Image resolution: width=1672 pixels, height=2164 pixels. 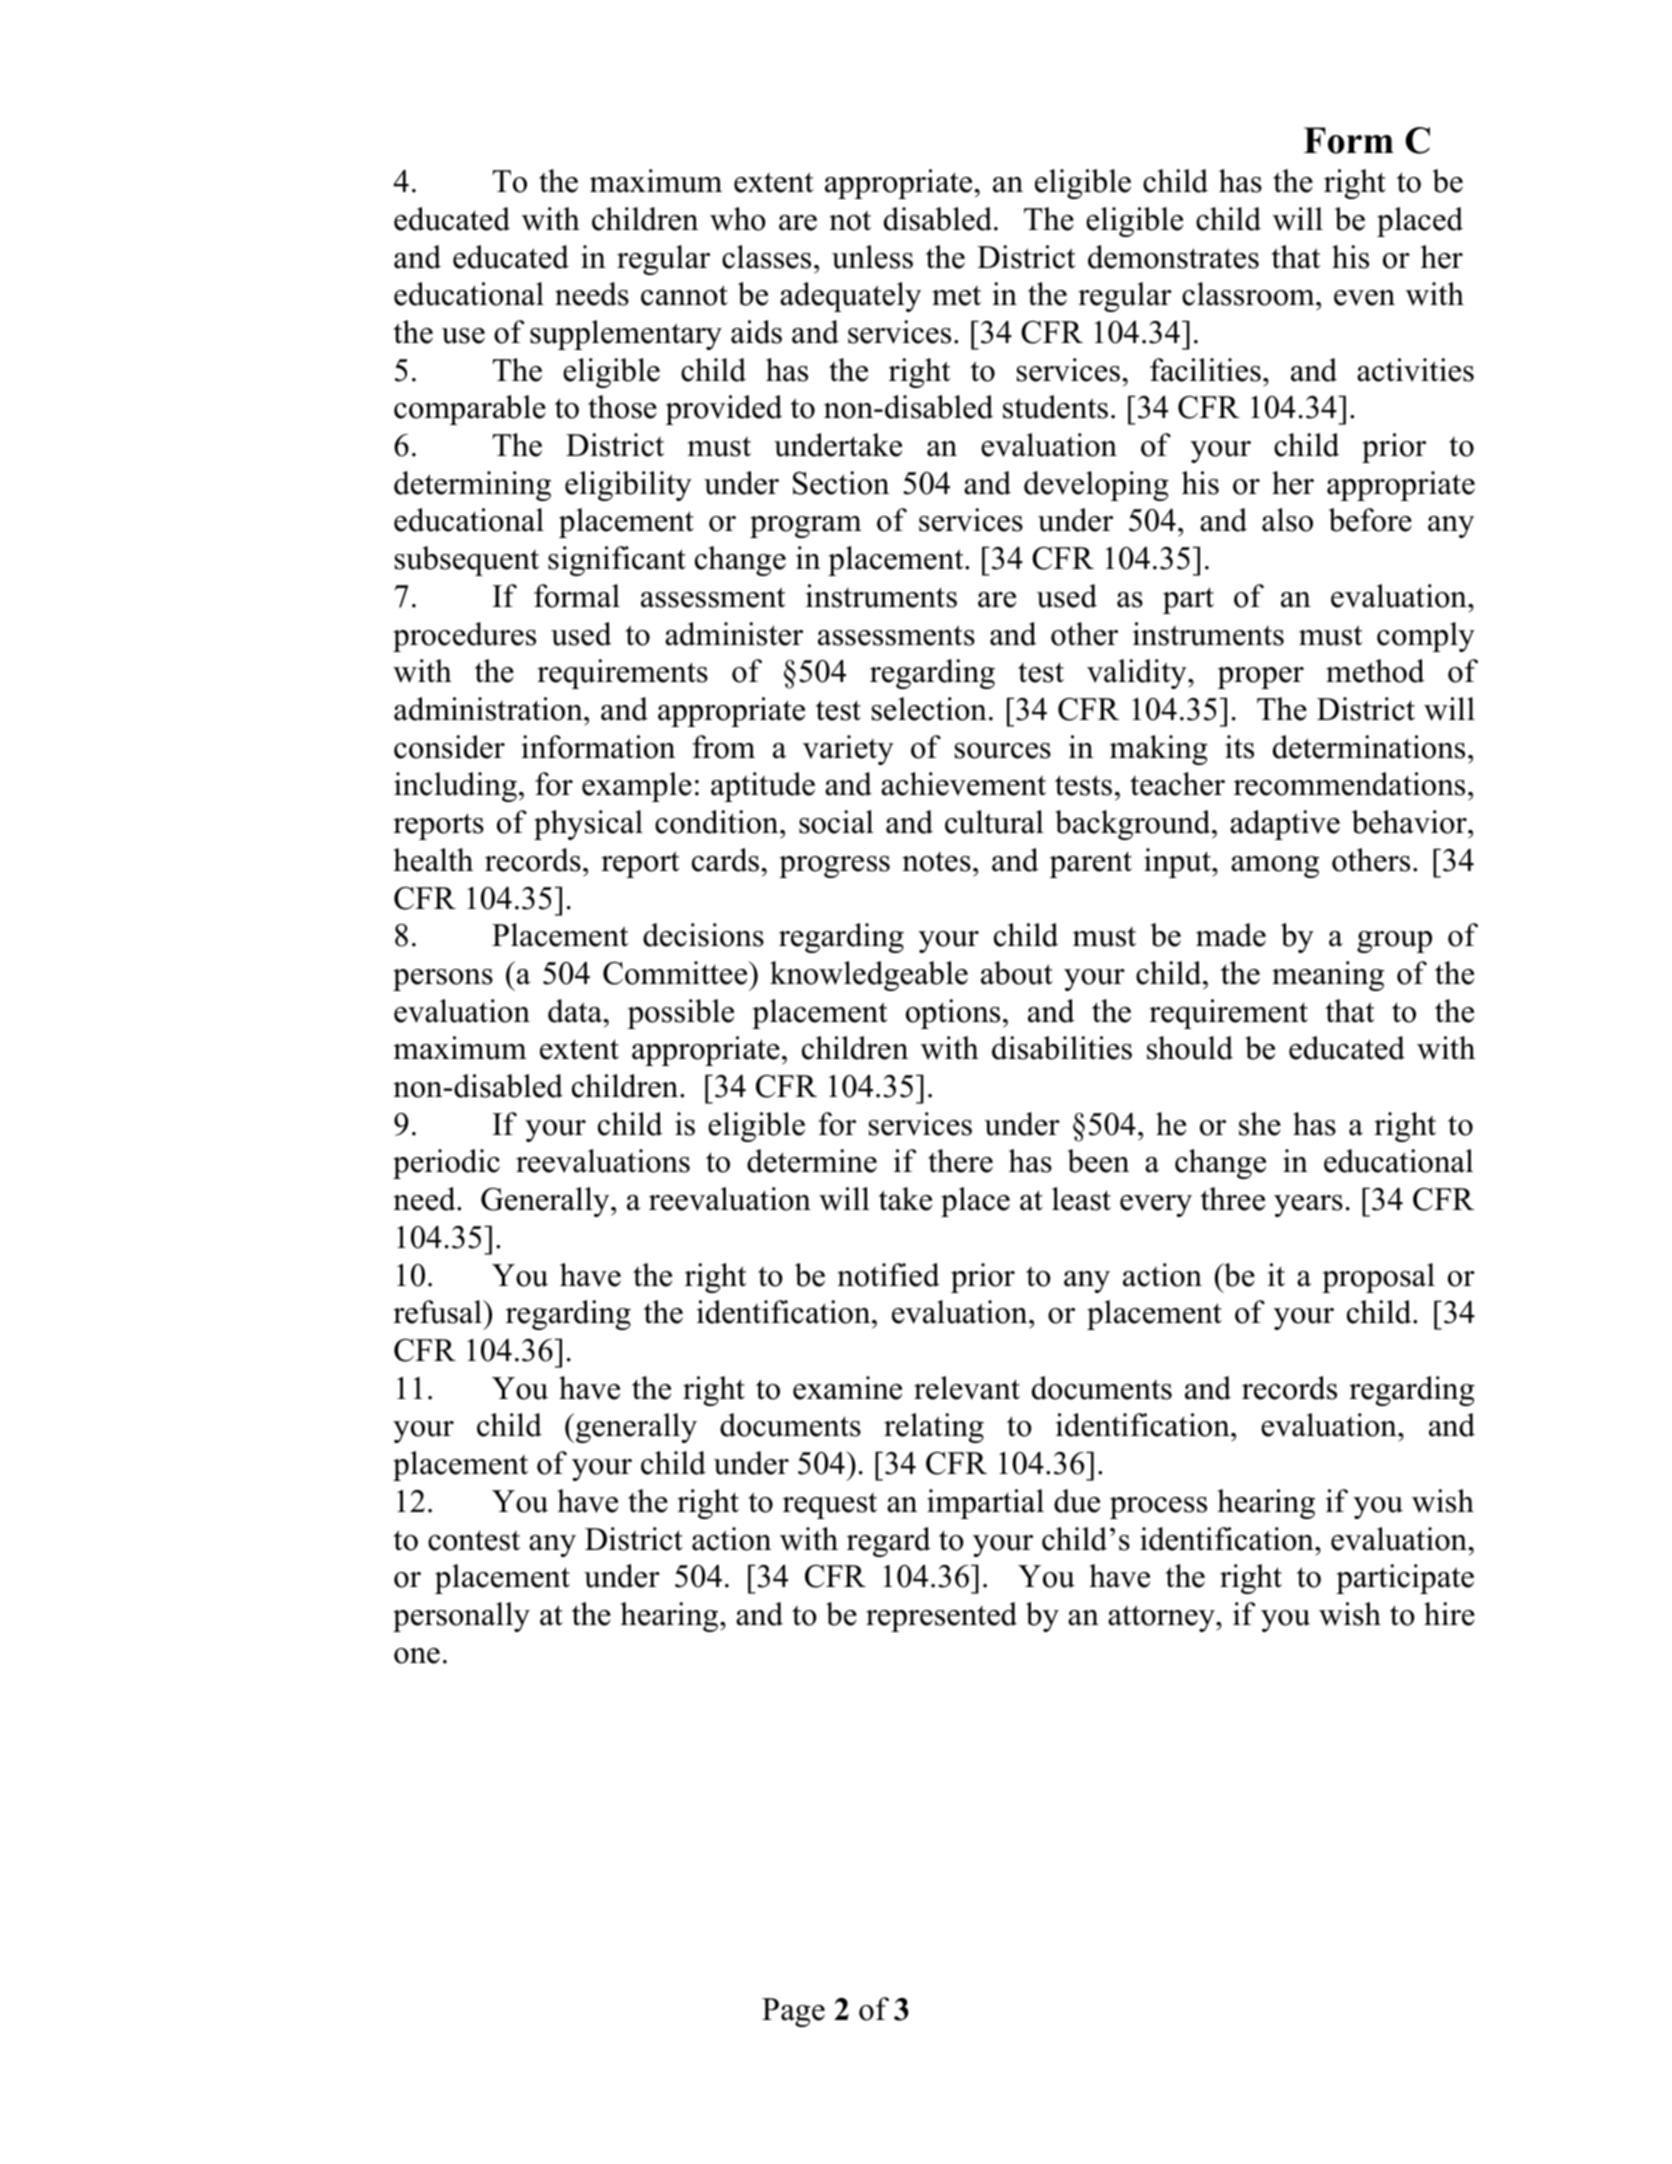 What do you see at coordinates (872, 257) in the screenshot?
I see `unless` at bounding box center [872, 257].
